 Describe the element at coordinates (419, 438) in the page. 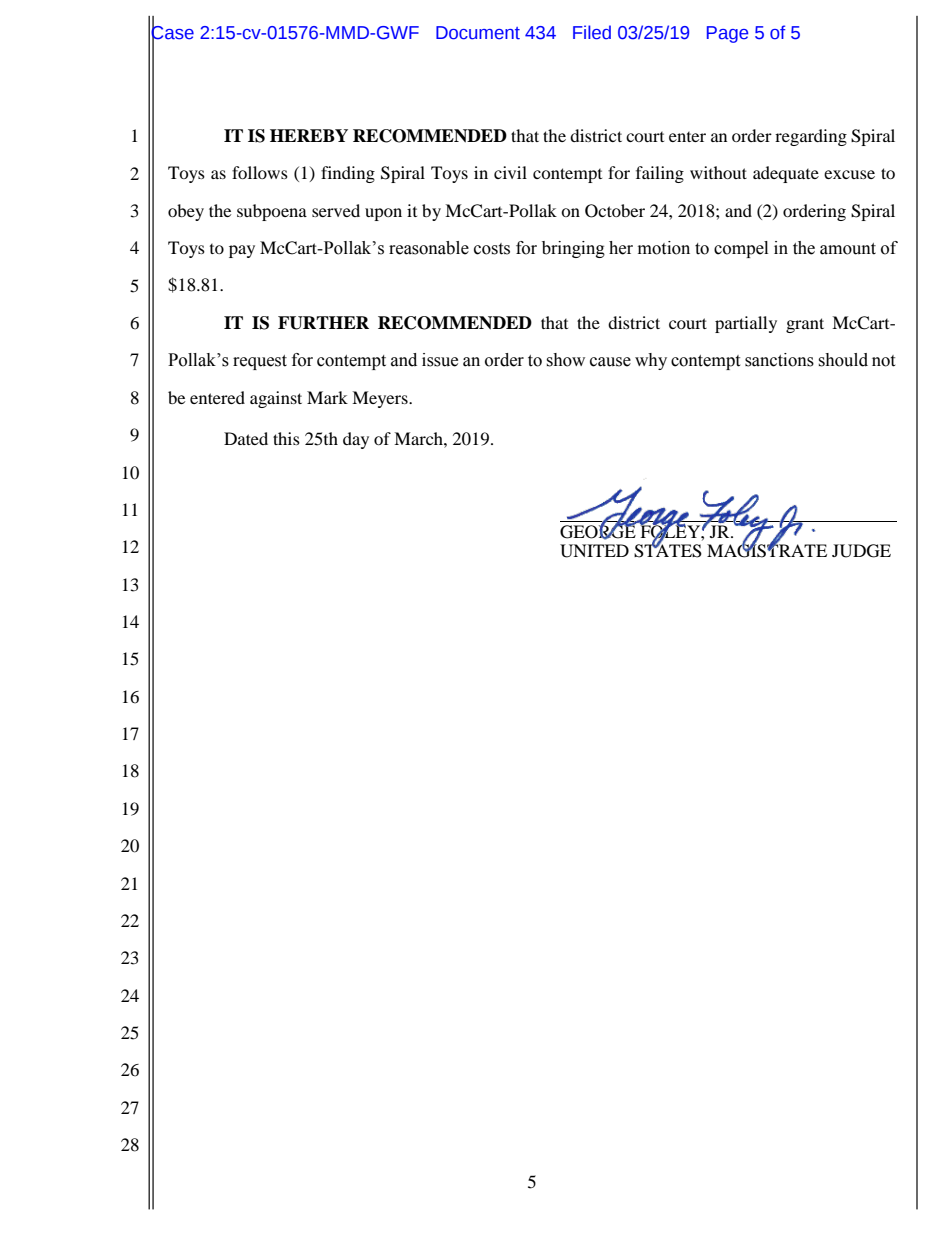

I see `March` at that location.
